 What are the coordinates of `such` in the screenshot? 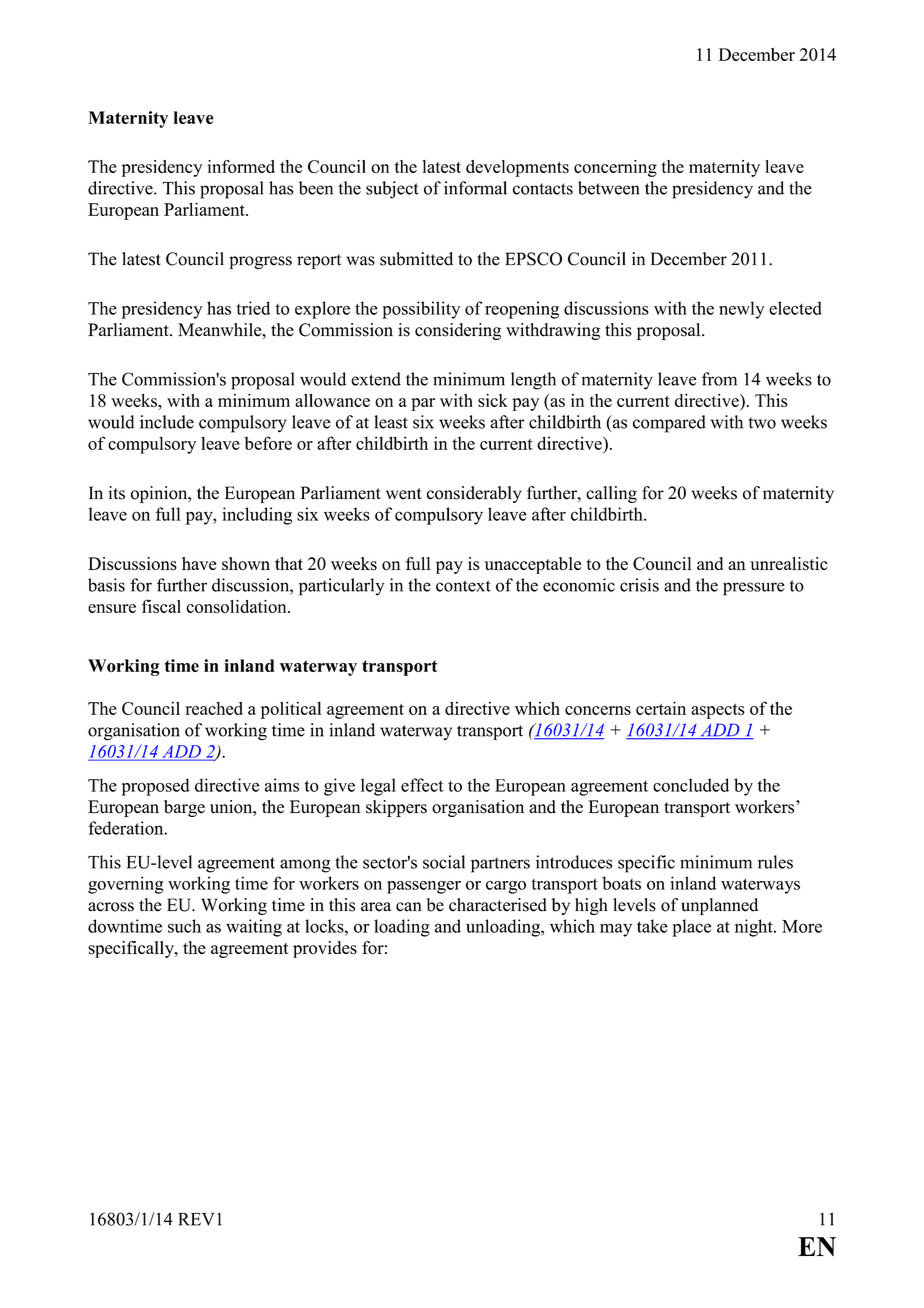 It's located at (184, 926).
